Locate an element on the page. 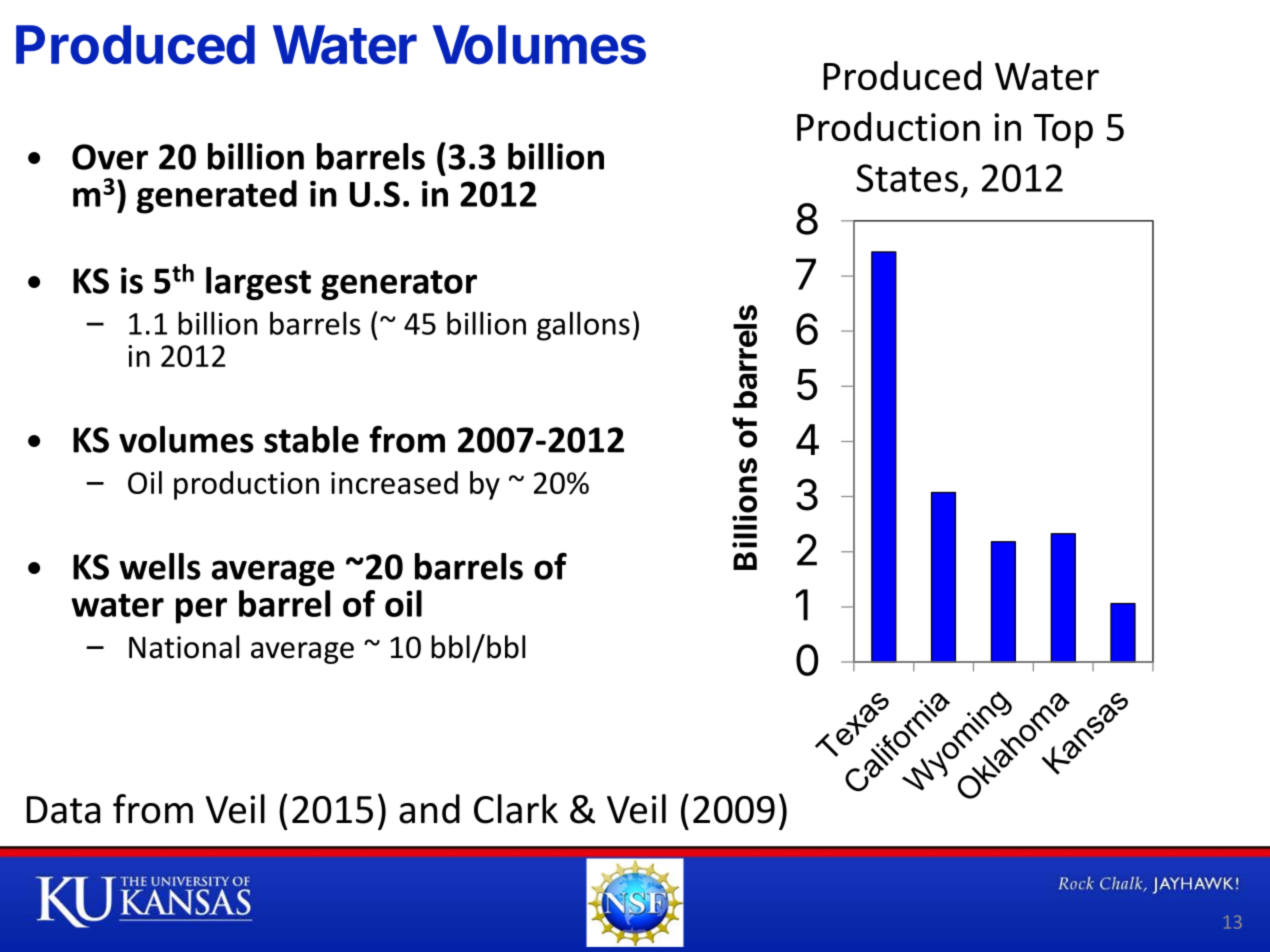 This image has height=952, width=1270. gallons is located at coordinates (583, 326).
